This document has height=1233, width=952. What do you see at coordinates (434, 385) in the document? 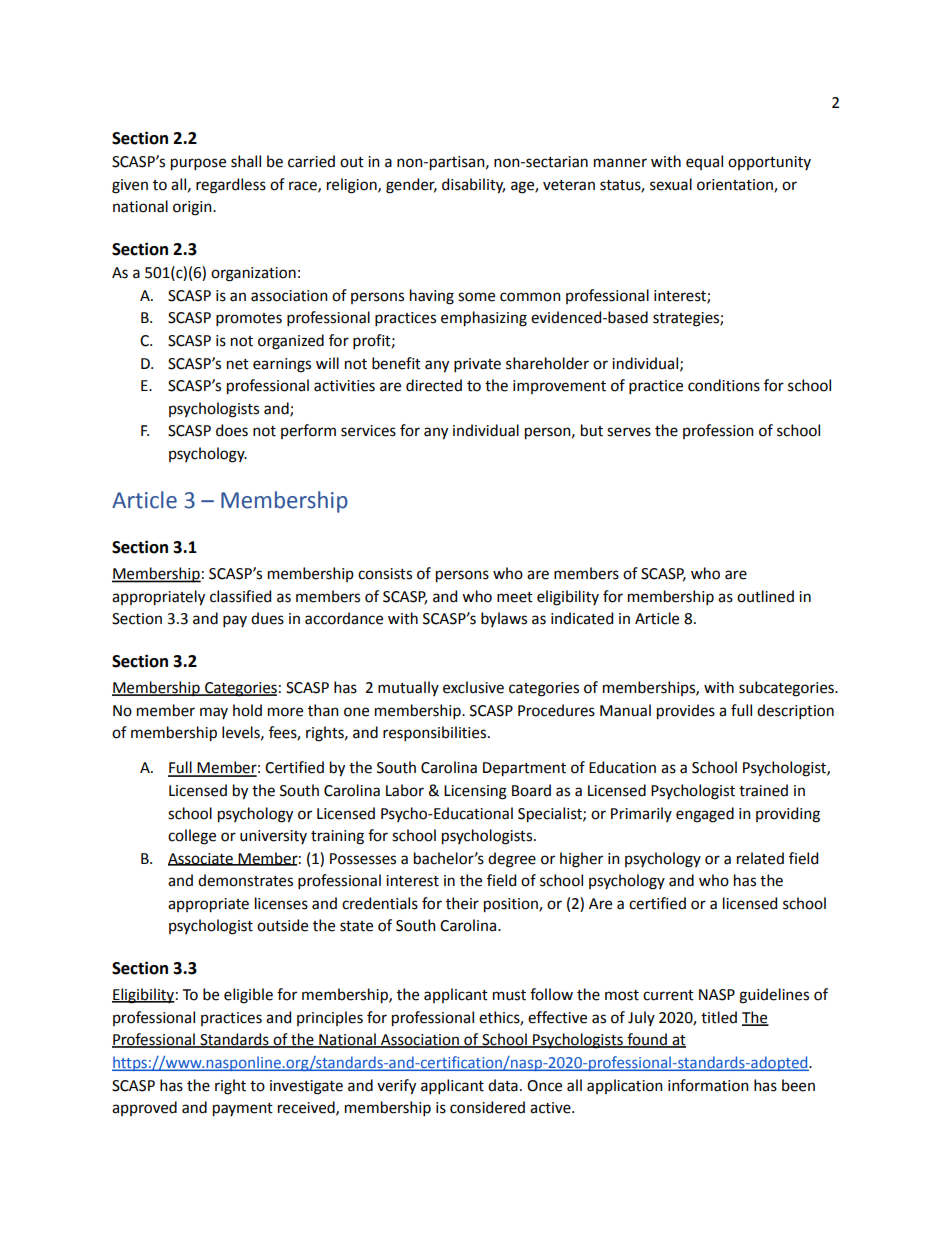
I see `directed` at bounding box center [434, 385].
